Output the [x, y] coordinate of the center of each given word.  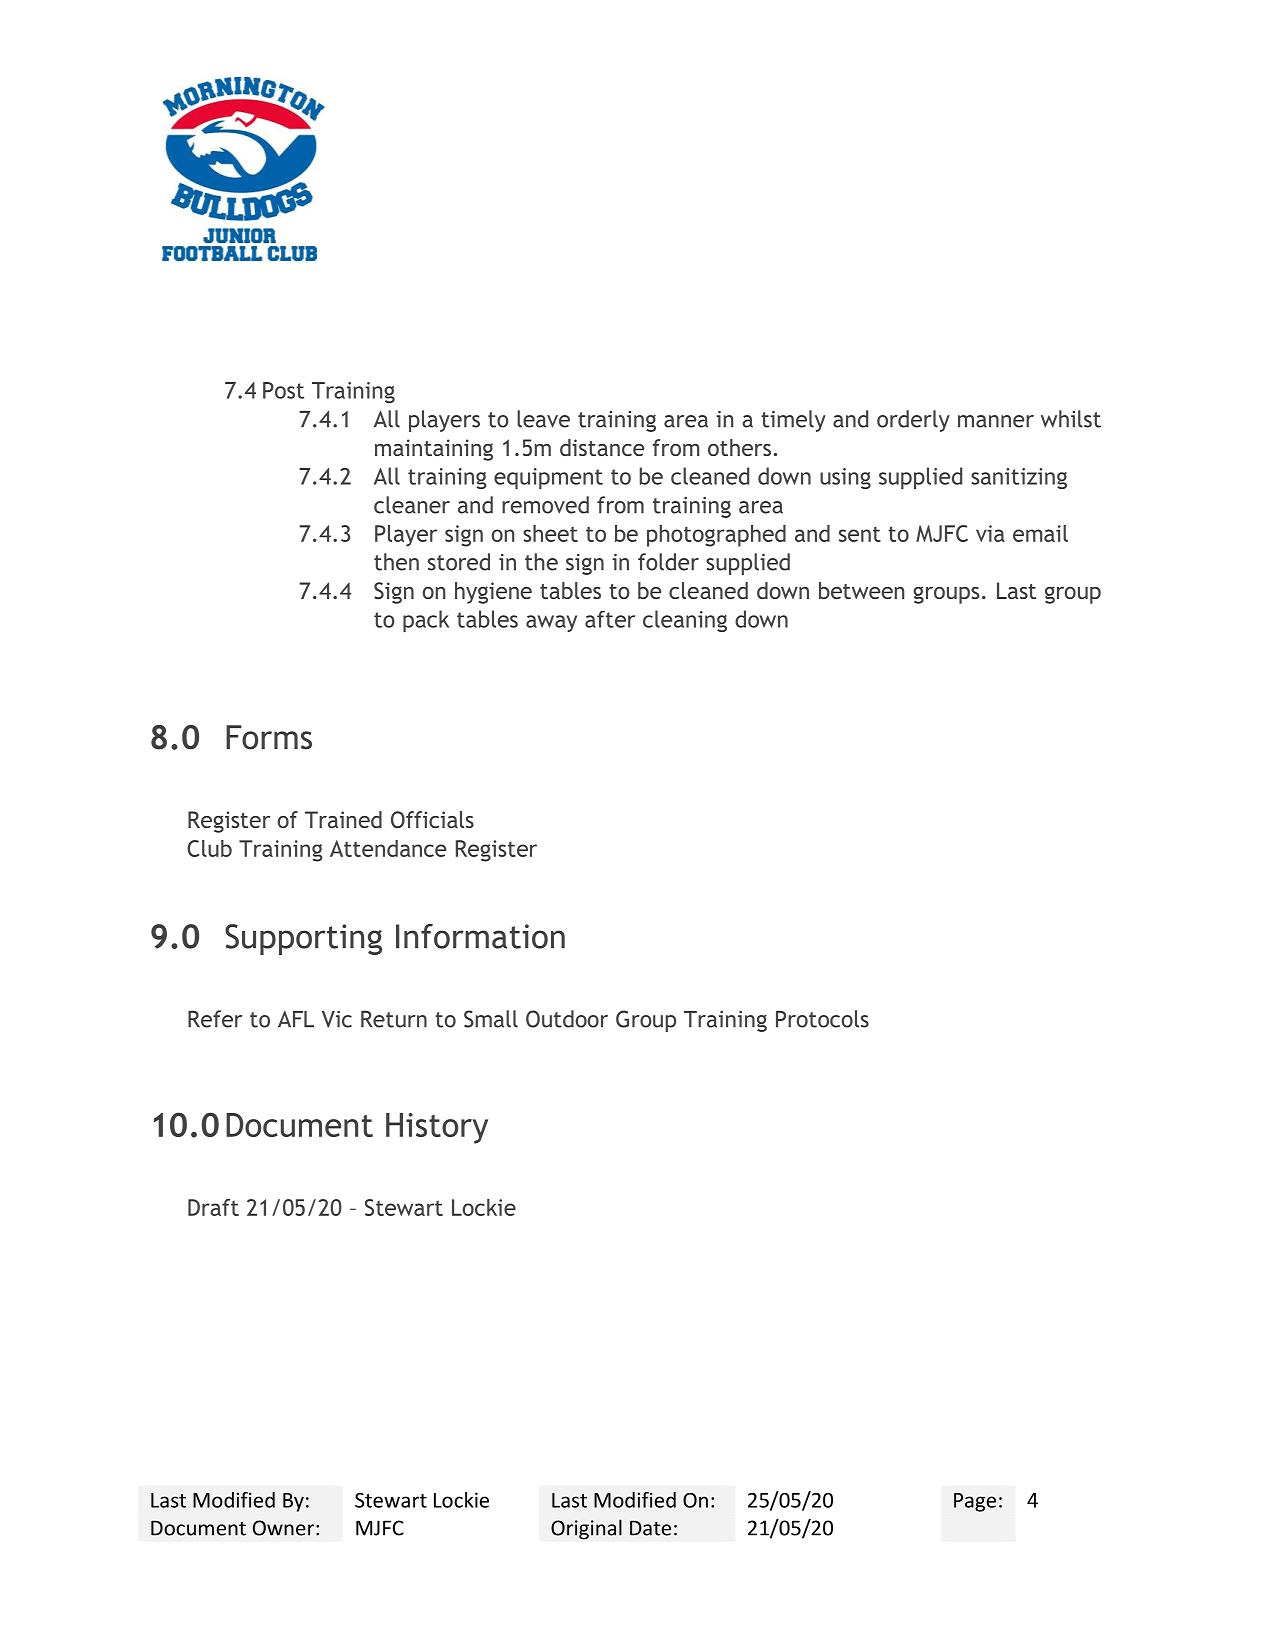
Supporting [303, 939]
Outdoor [567, 1019]
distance [602, 447]
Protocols [822, 1019]
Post [283, 390]
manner [996, 421]
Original [586, 1529]
